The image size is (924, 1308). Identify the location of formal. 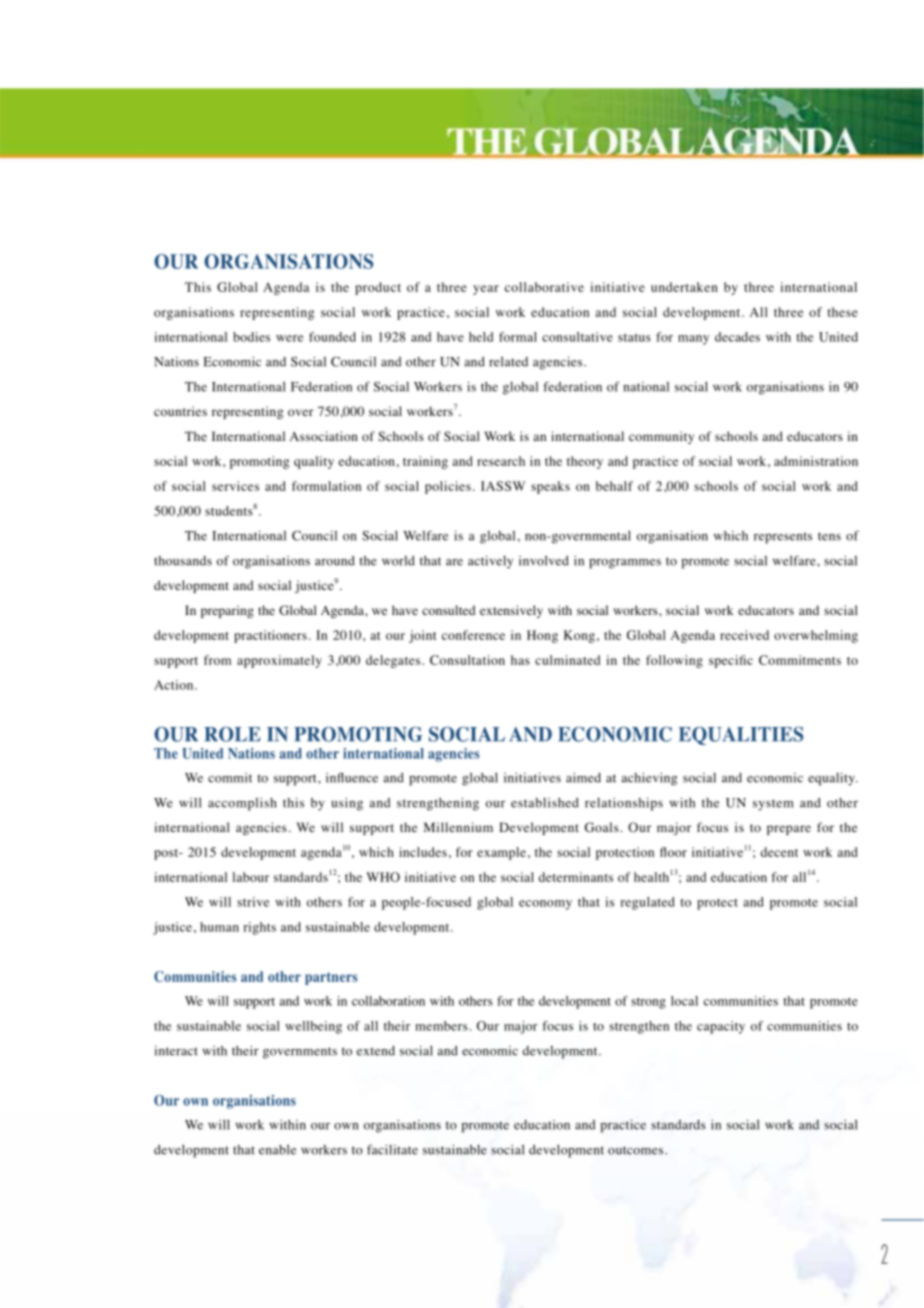
(518, 337).
